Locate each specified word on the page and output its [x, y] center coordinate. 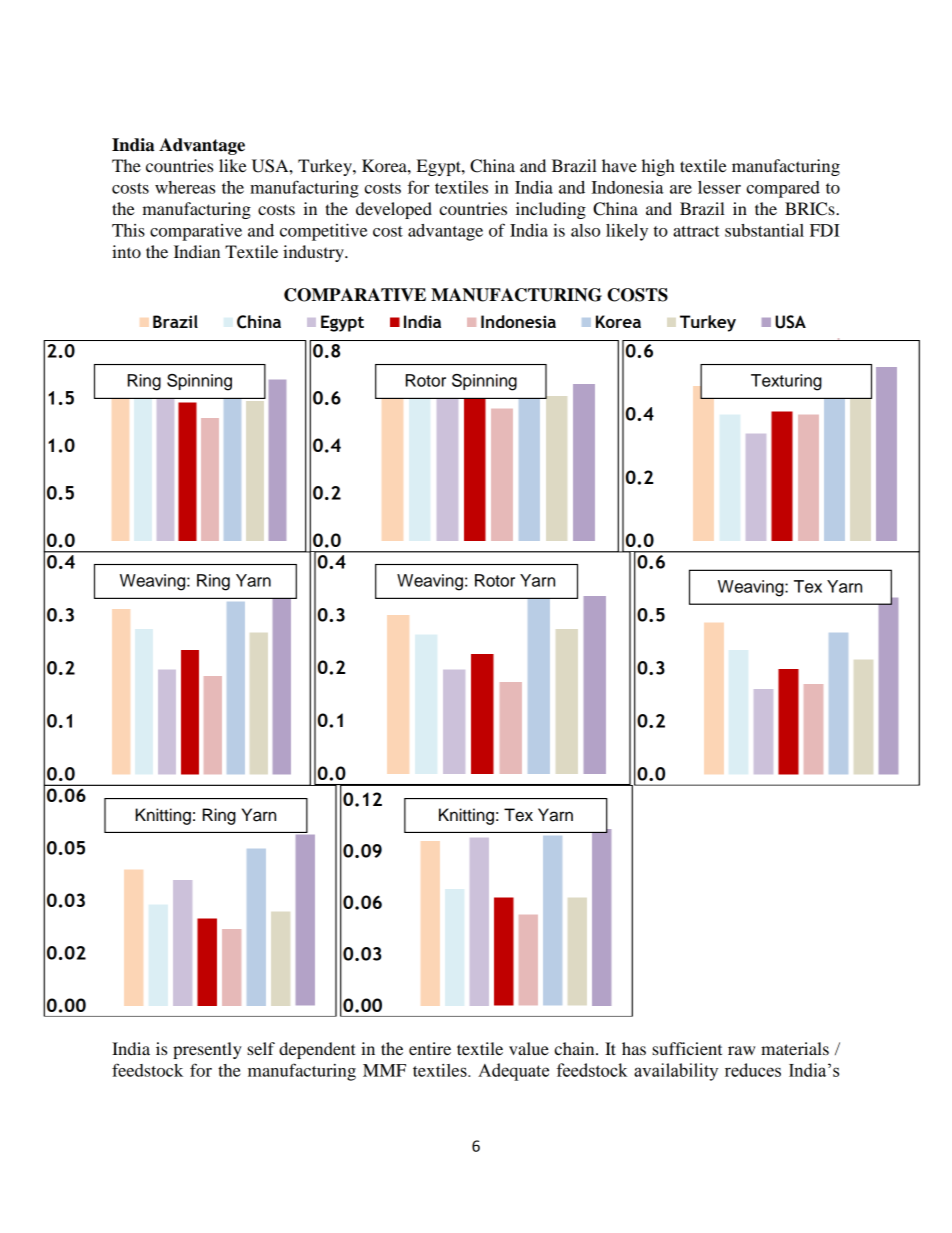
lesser [719, 187]
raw [741, 1050]
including [551, 210]
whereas [185, 187]
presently [207, 1050]
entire [430, 1048]
